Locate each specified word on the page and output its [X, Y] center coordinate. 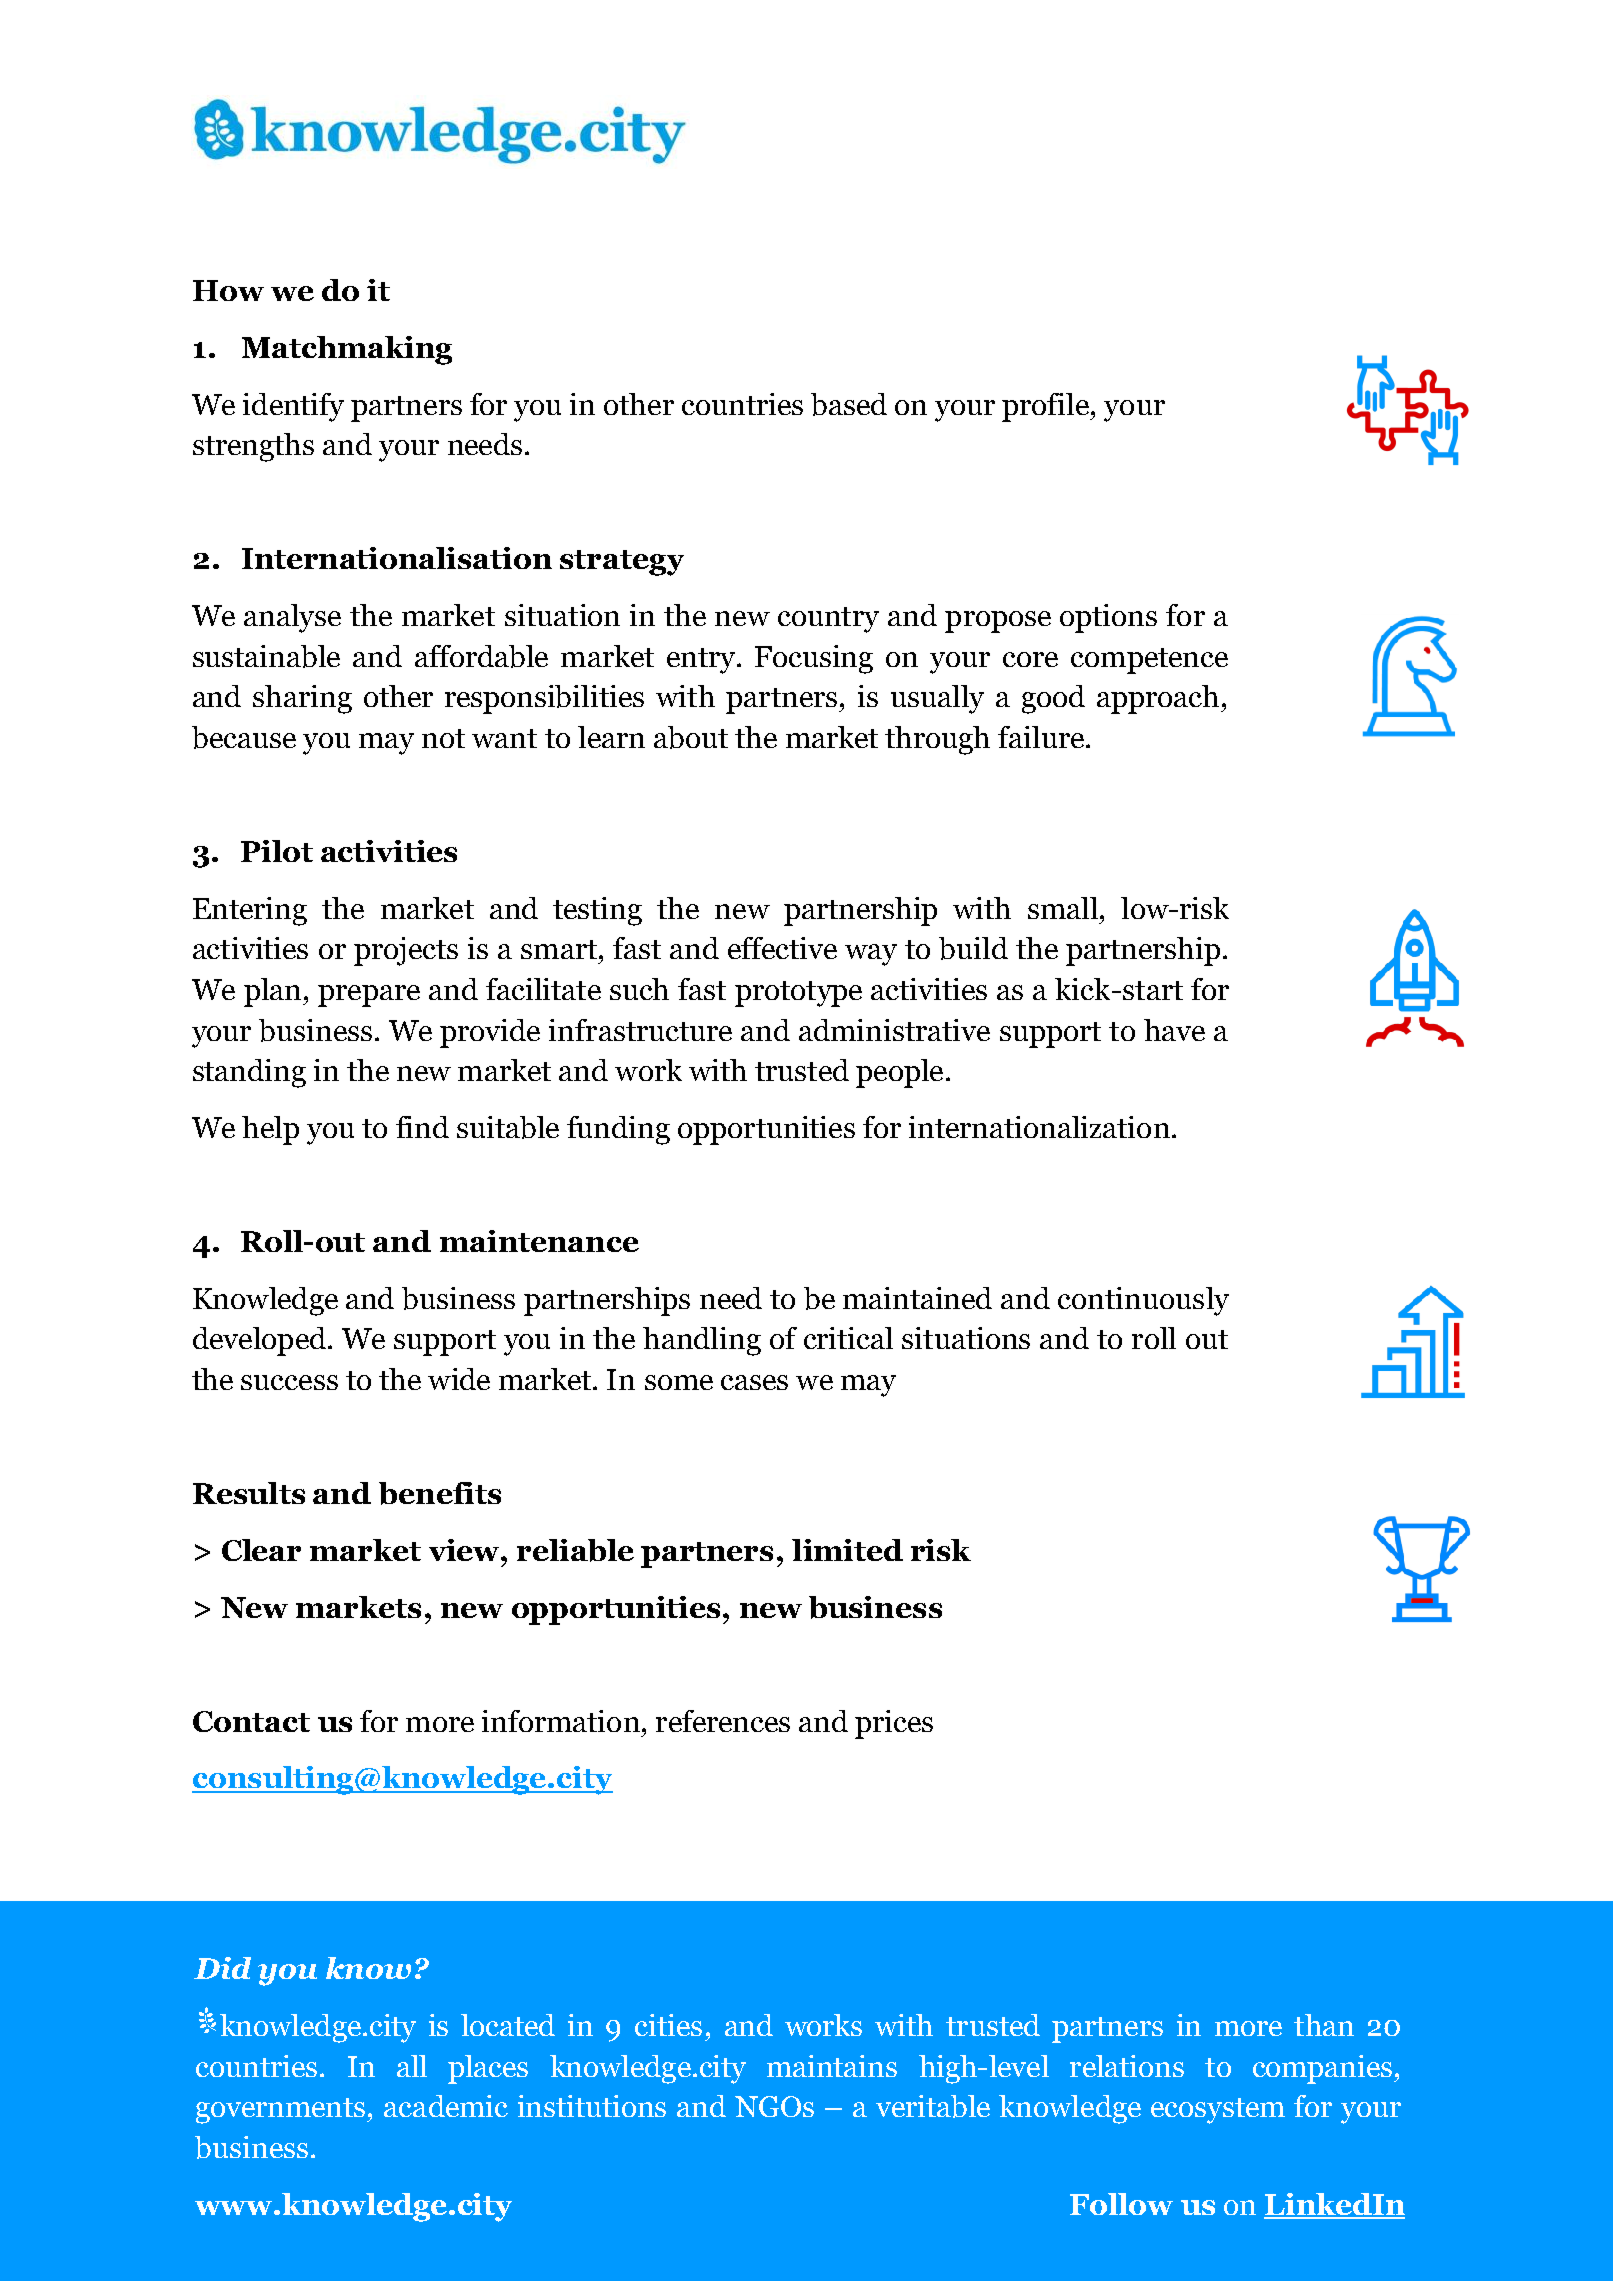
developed [259, 1341]
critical [848, 1338]
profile [1047, 407]
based [849, 404]
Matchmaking [347, 350]
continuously [1143, 1301]
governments [282, 2111]
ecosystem [1218, 2111]
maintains [832, 2066]
